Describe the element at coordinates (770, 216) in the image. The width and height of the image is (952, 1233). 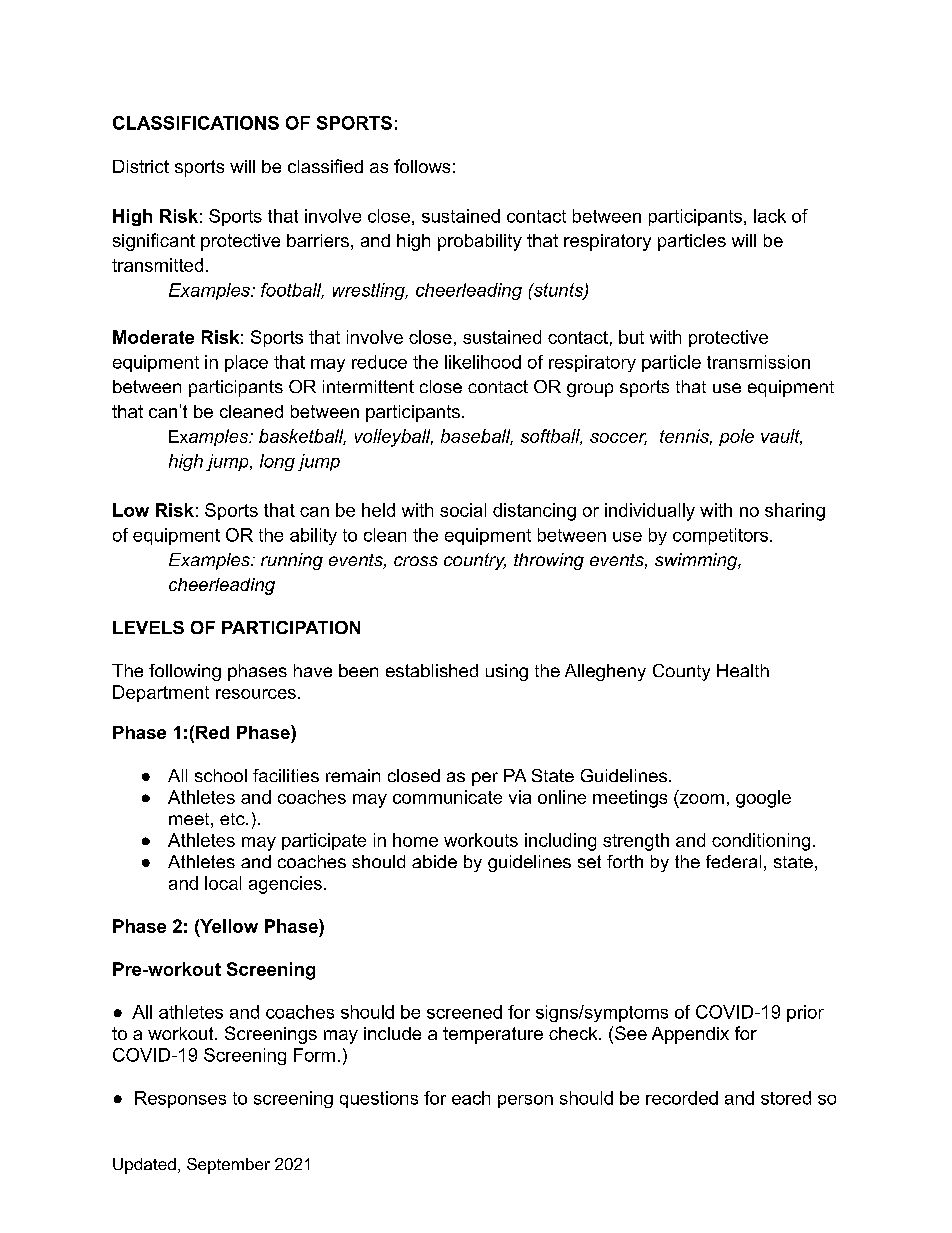
I see `lack` at that location.
